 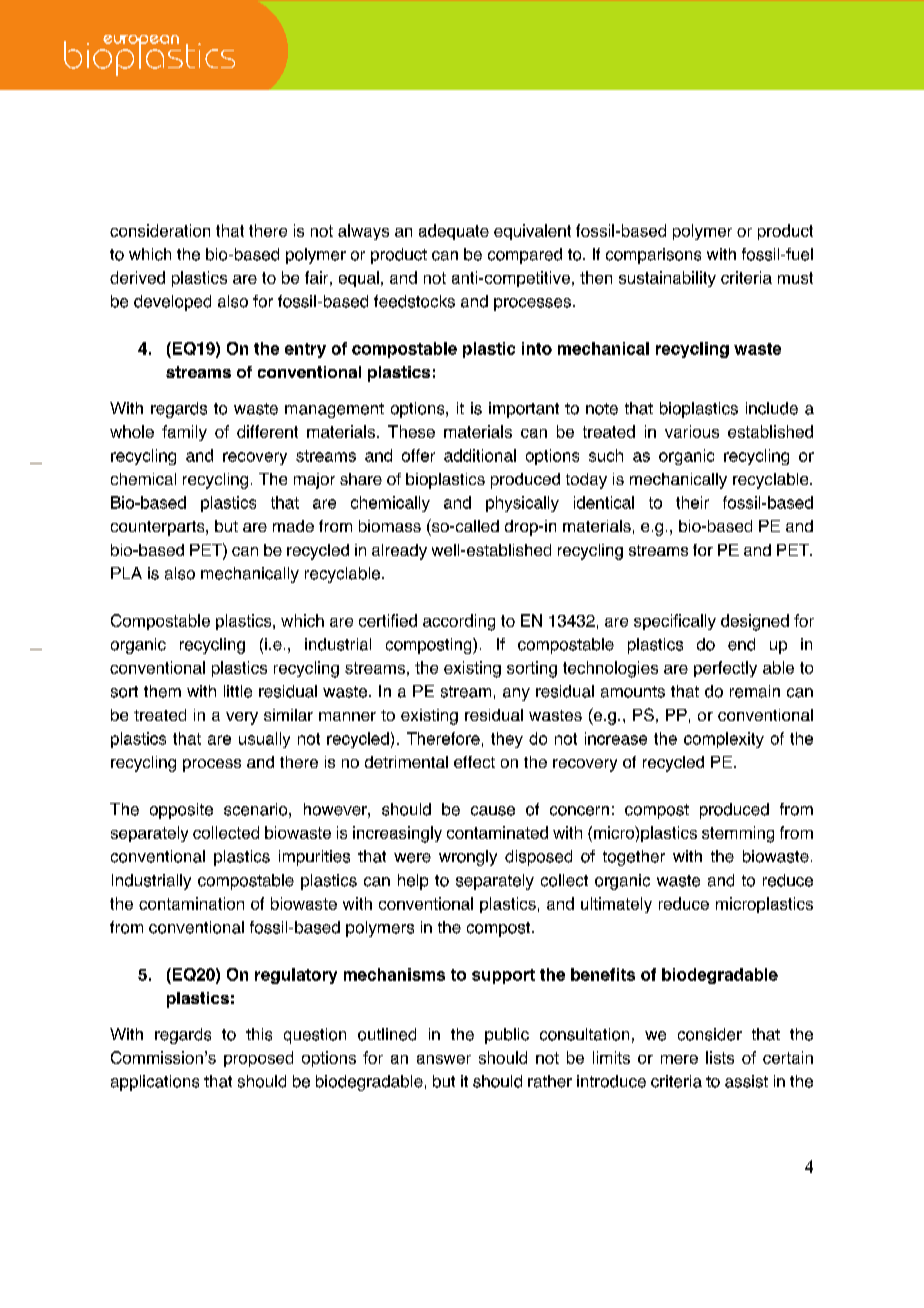 What do you see at coordinates (480, 455) in the screenshot?
I see `additional` at bounding box center [480, 455].
